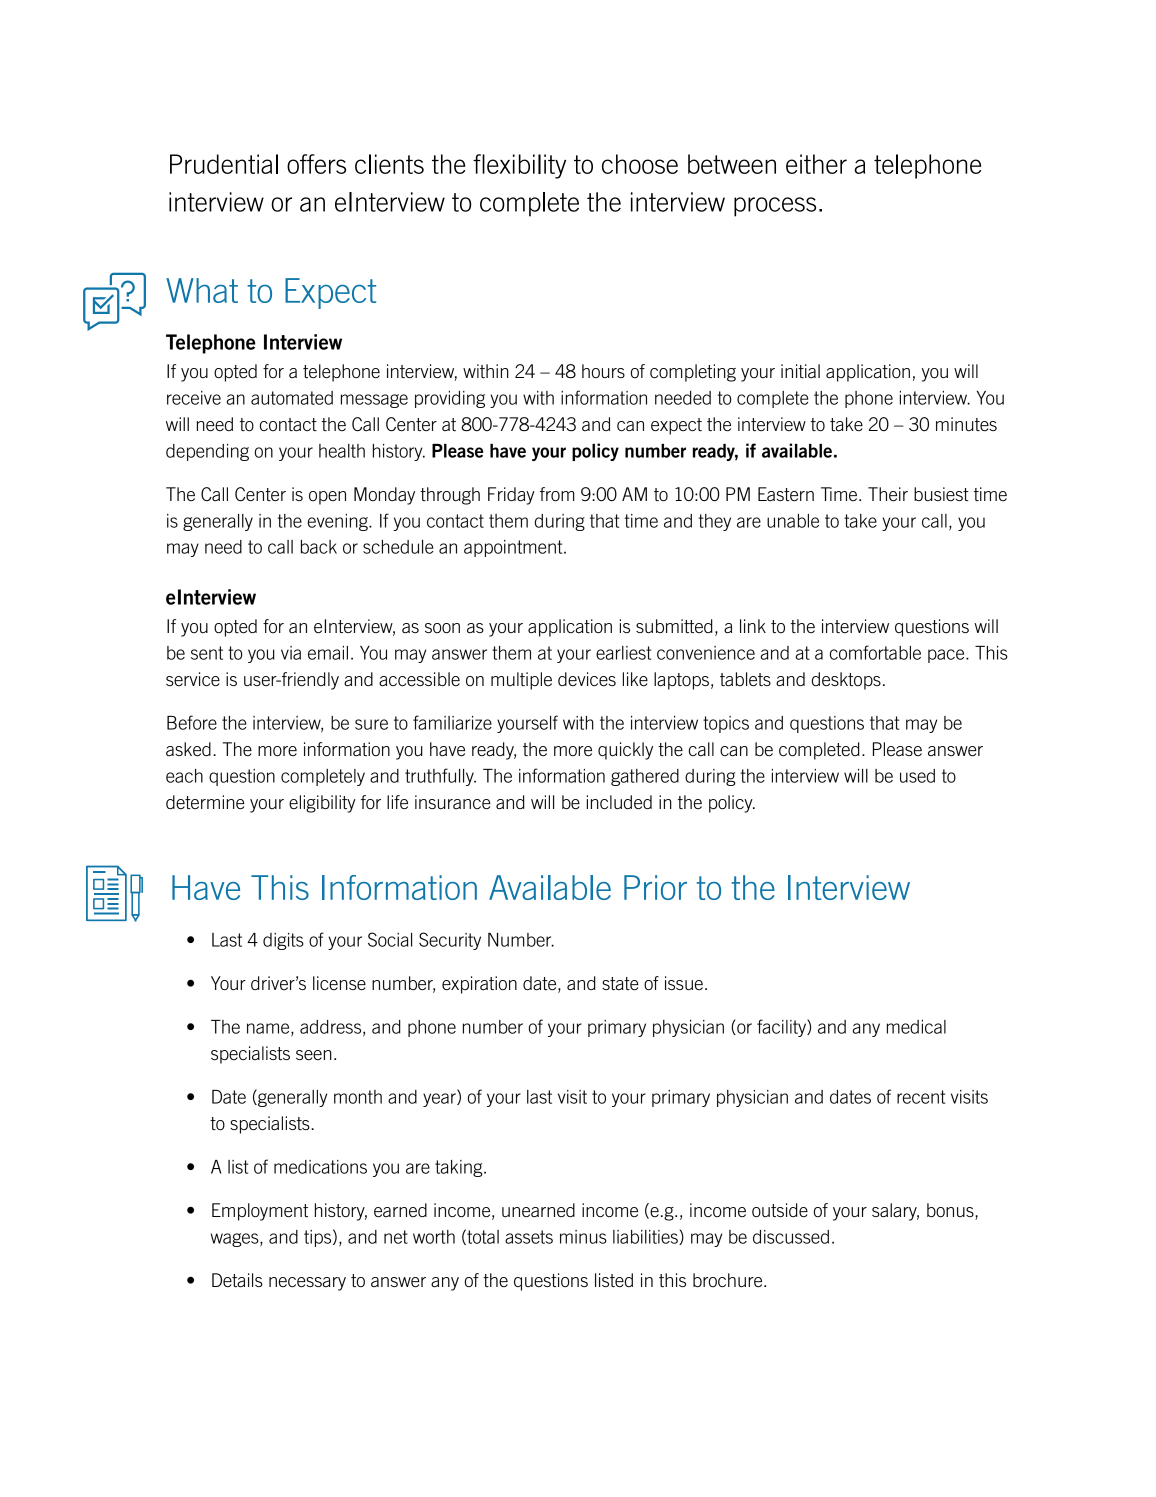 The image size is (1156, 1497). What do you see at coordinates (888, 494) in the screenshot?
I see `Their` at bounding box center [888, 494].
